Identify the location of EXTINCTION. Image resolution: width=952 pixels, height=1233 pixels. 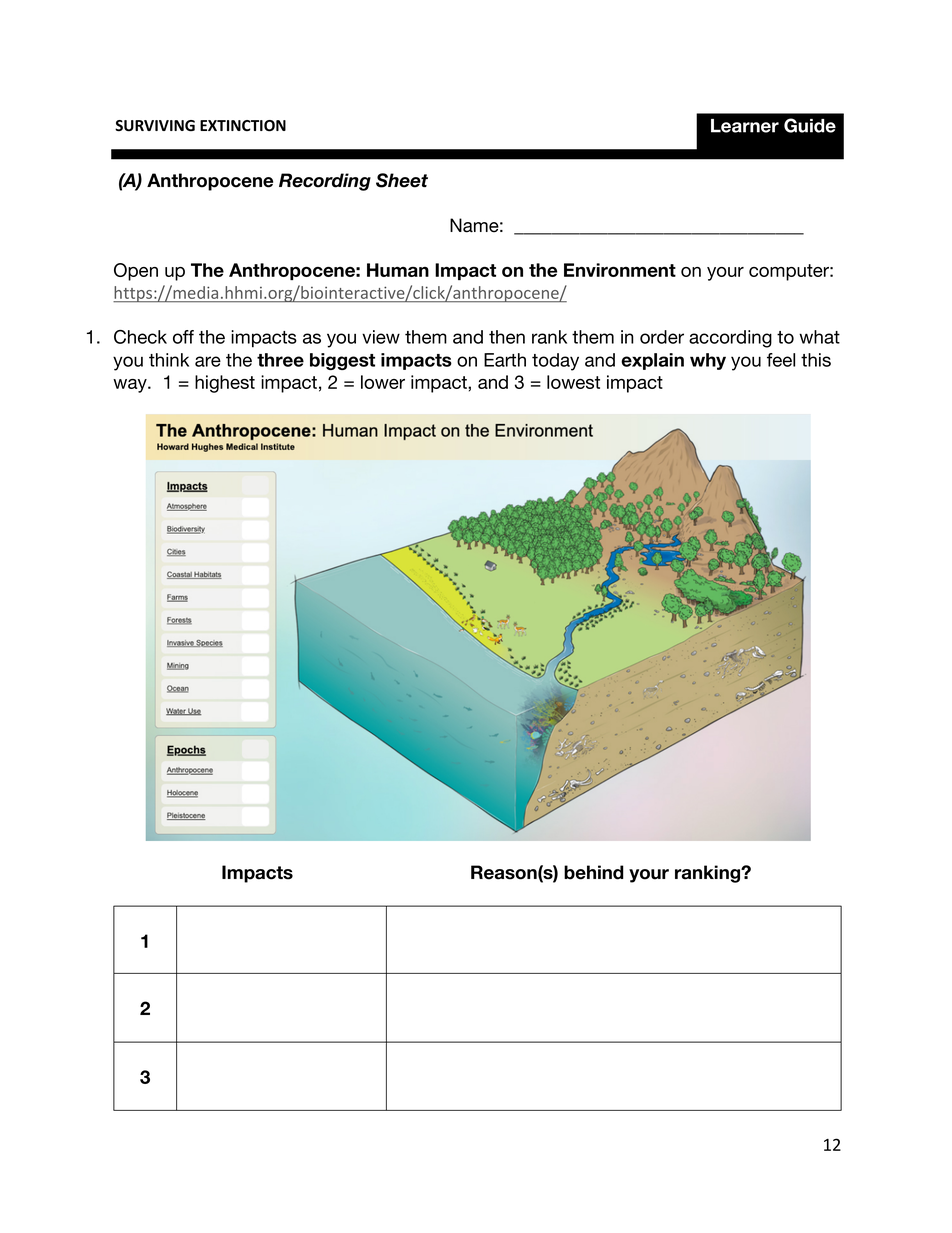
(243, 126).
